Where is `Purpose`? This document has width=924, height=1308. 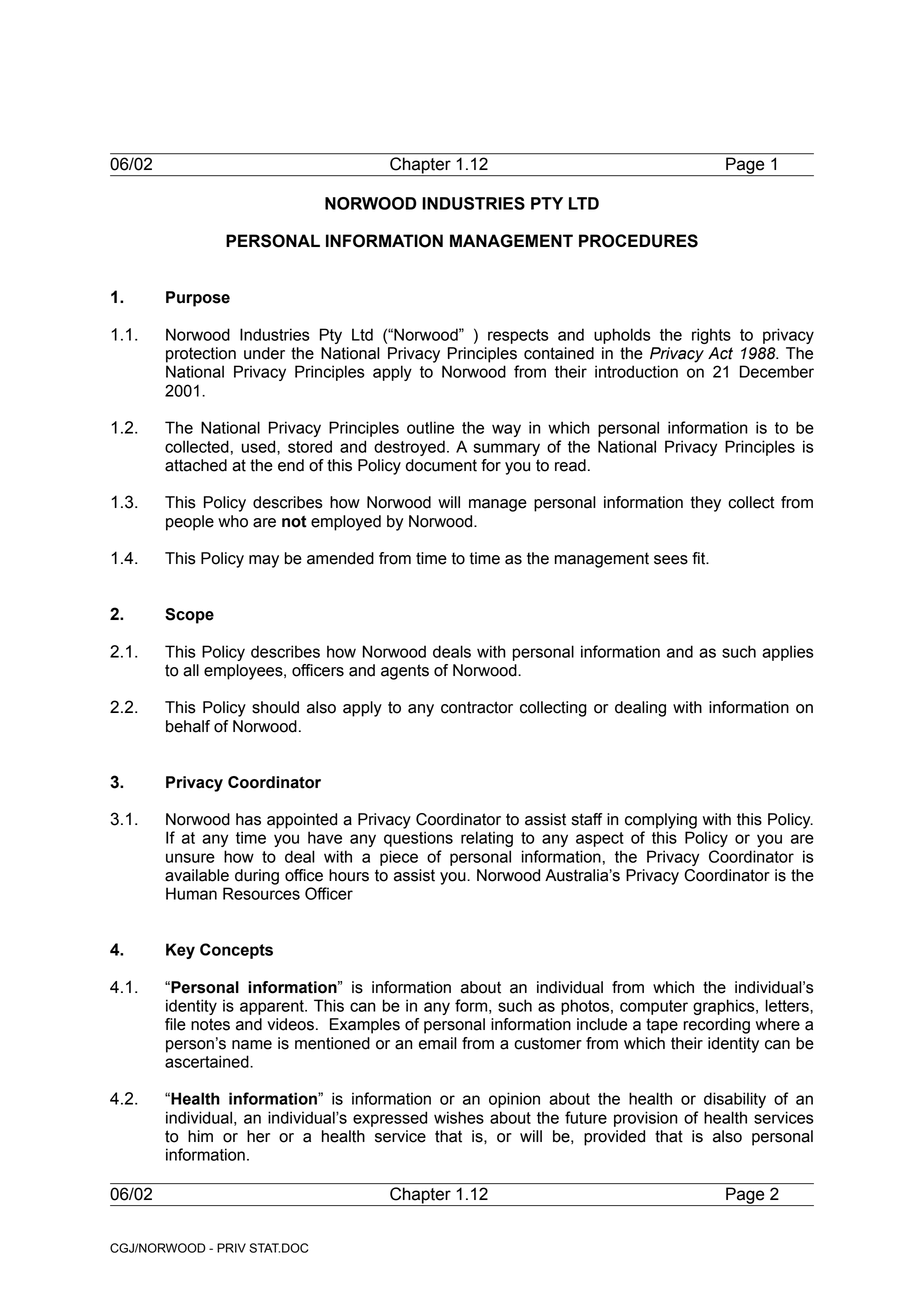 Purpose is located at coordinates (198, 299).
